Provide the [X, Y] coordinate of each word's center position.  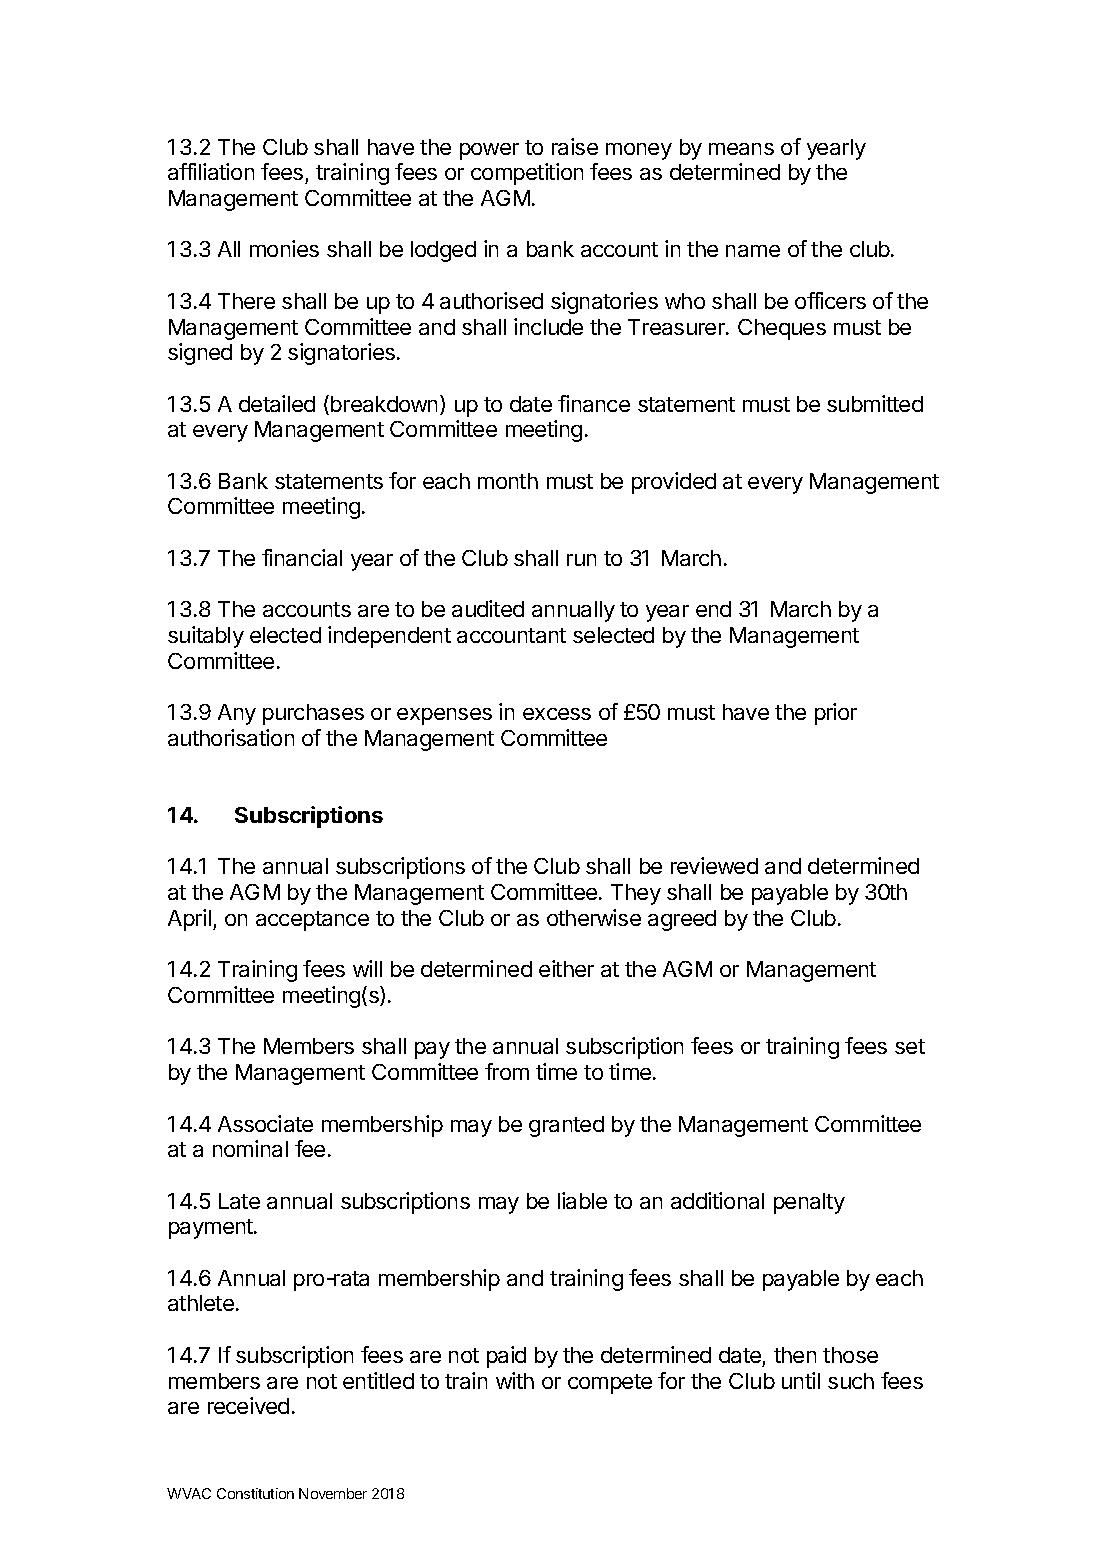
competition [527, 174]
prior [836, 714]
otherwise [594, 917]
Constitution [255, 1493]
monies [284, 248]
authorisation [231, 737]
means [741, 149]
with [515, 1380]
